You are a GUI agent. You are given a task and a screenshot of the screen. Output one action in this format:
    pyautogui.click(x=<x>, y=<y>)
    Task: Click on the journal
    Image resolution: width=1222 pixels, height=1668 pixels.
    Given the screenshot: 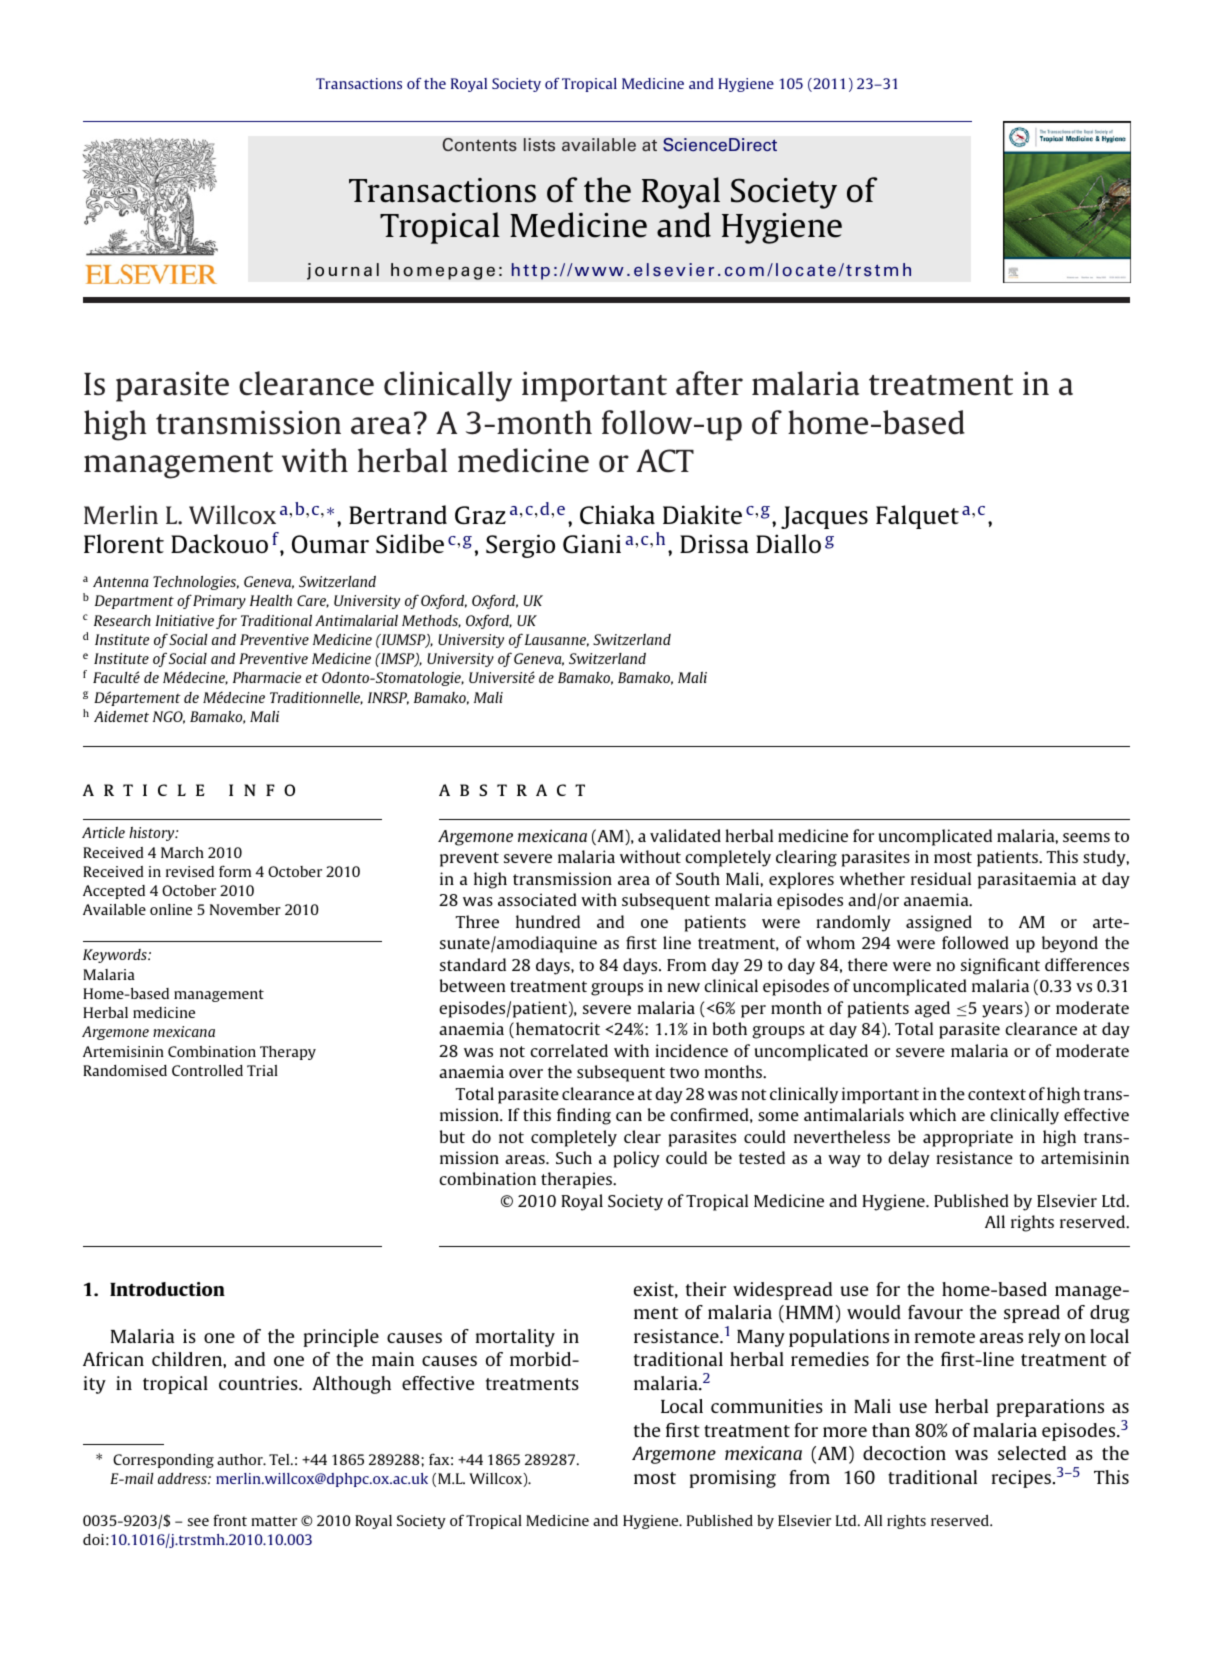 What is the action you would take?
    pyautogui.click(x=343, y=271)
